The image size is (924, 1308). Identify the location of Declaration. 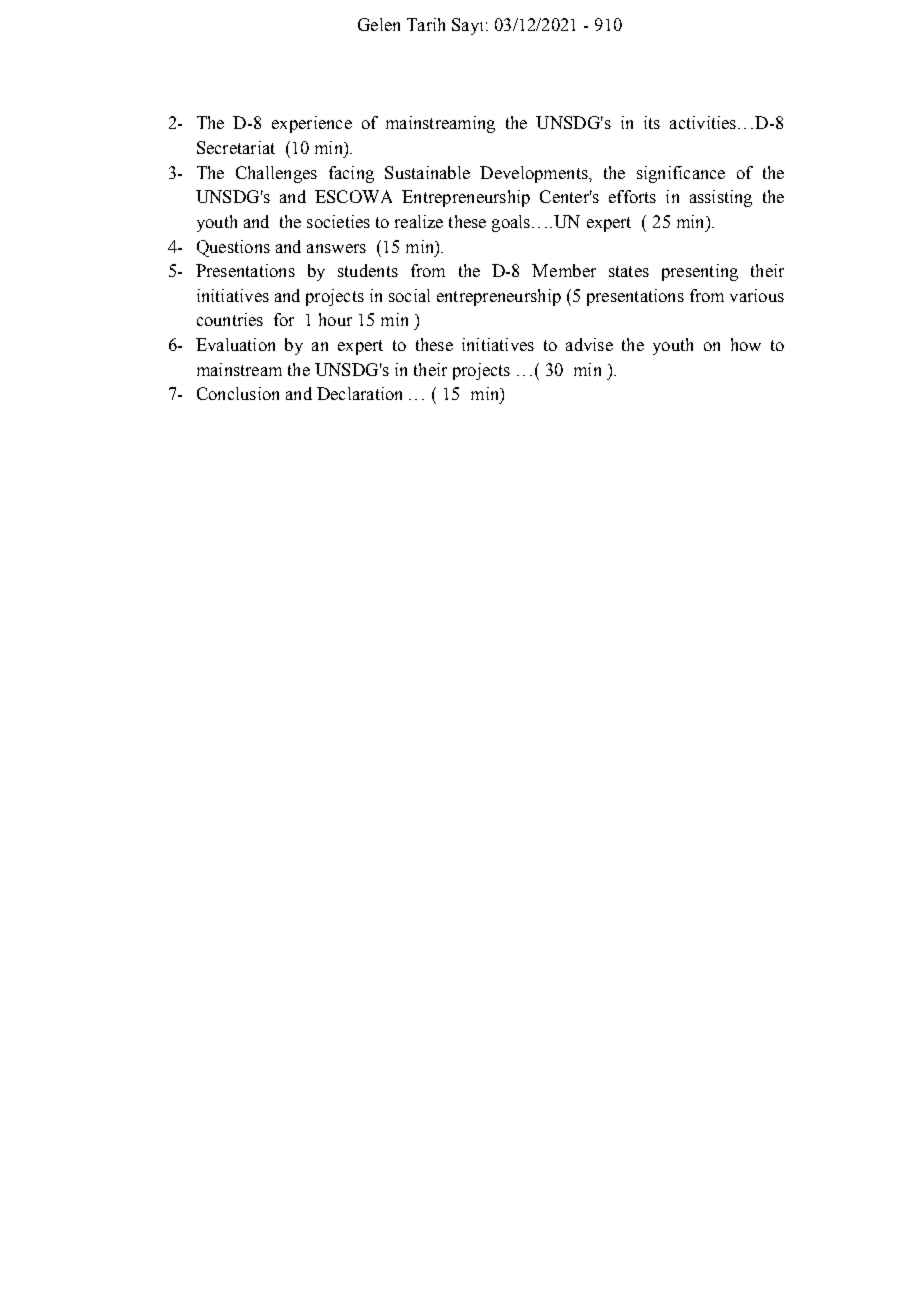
(359, 393).
